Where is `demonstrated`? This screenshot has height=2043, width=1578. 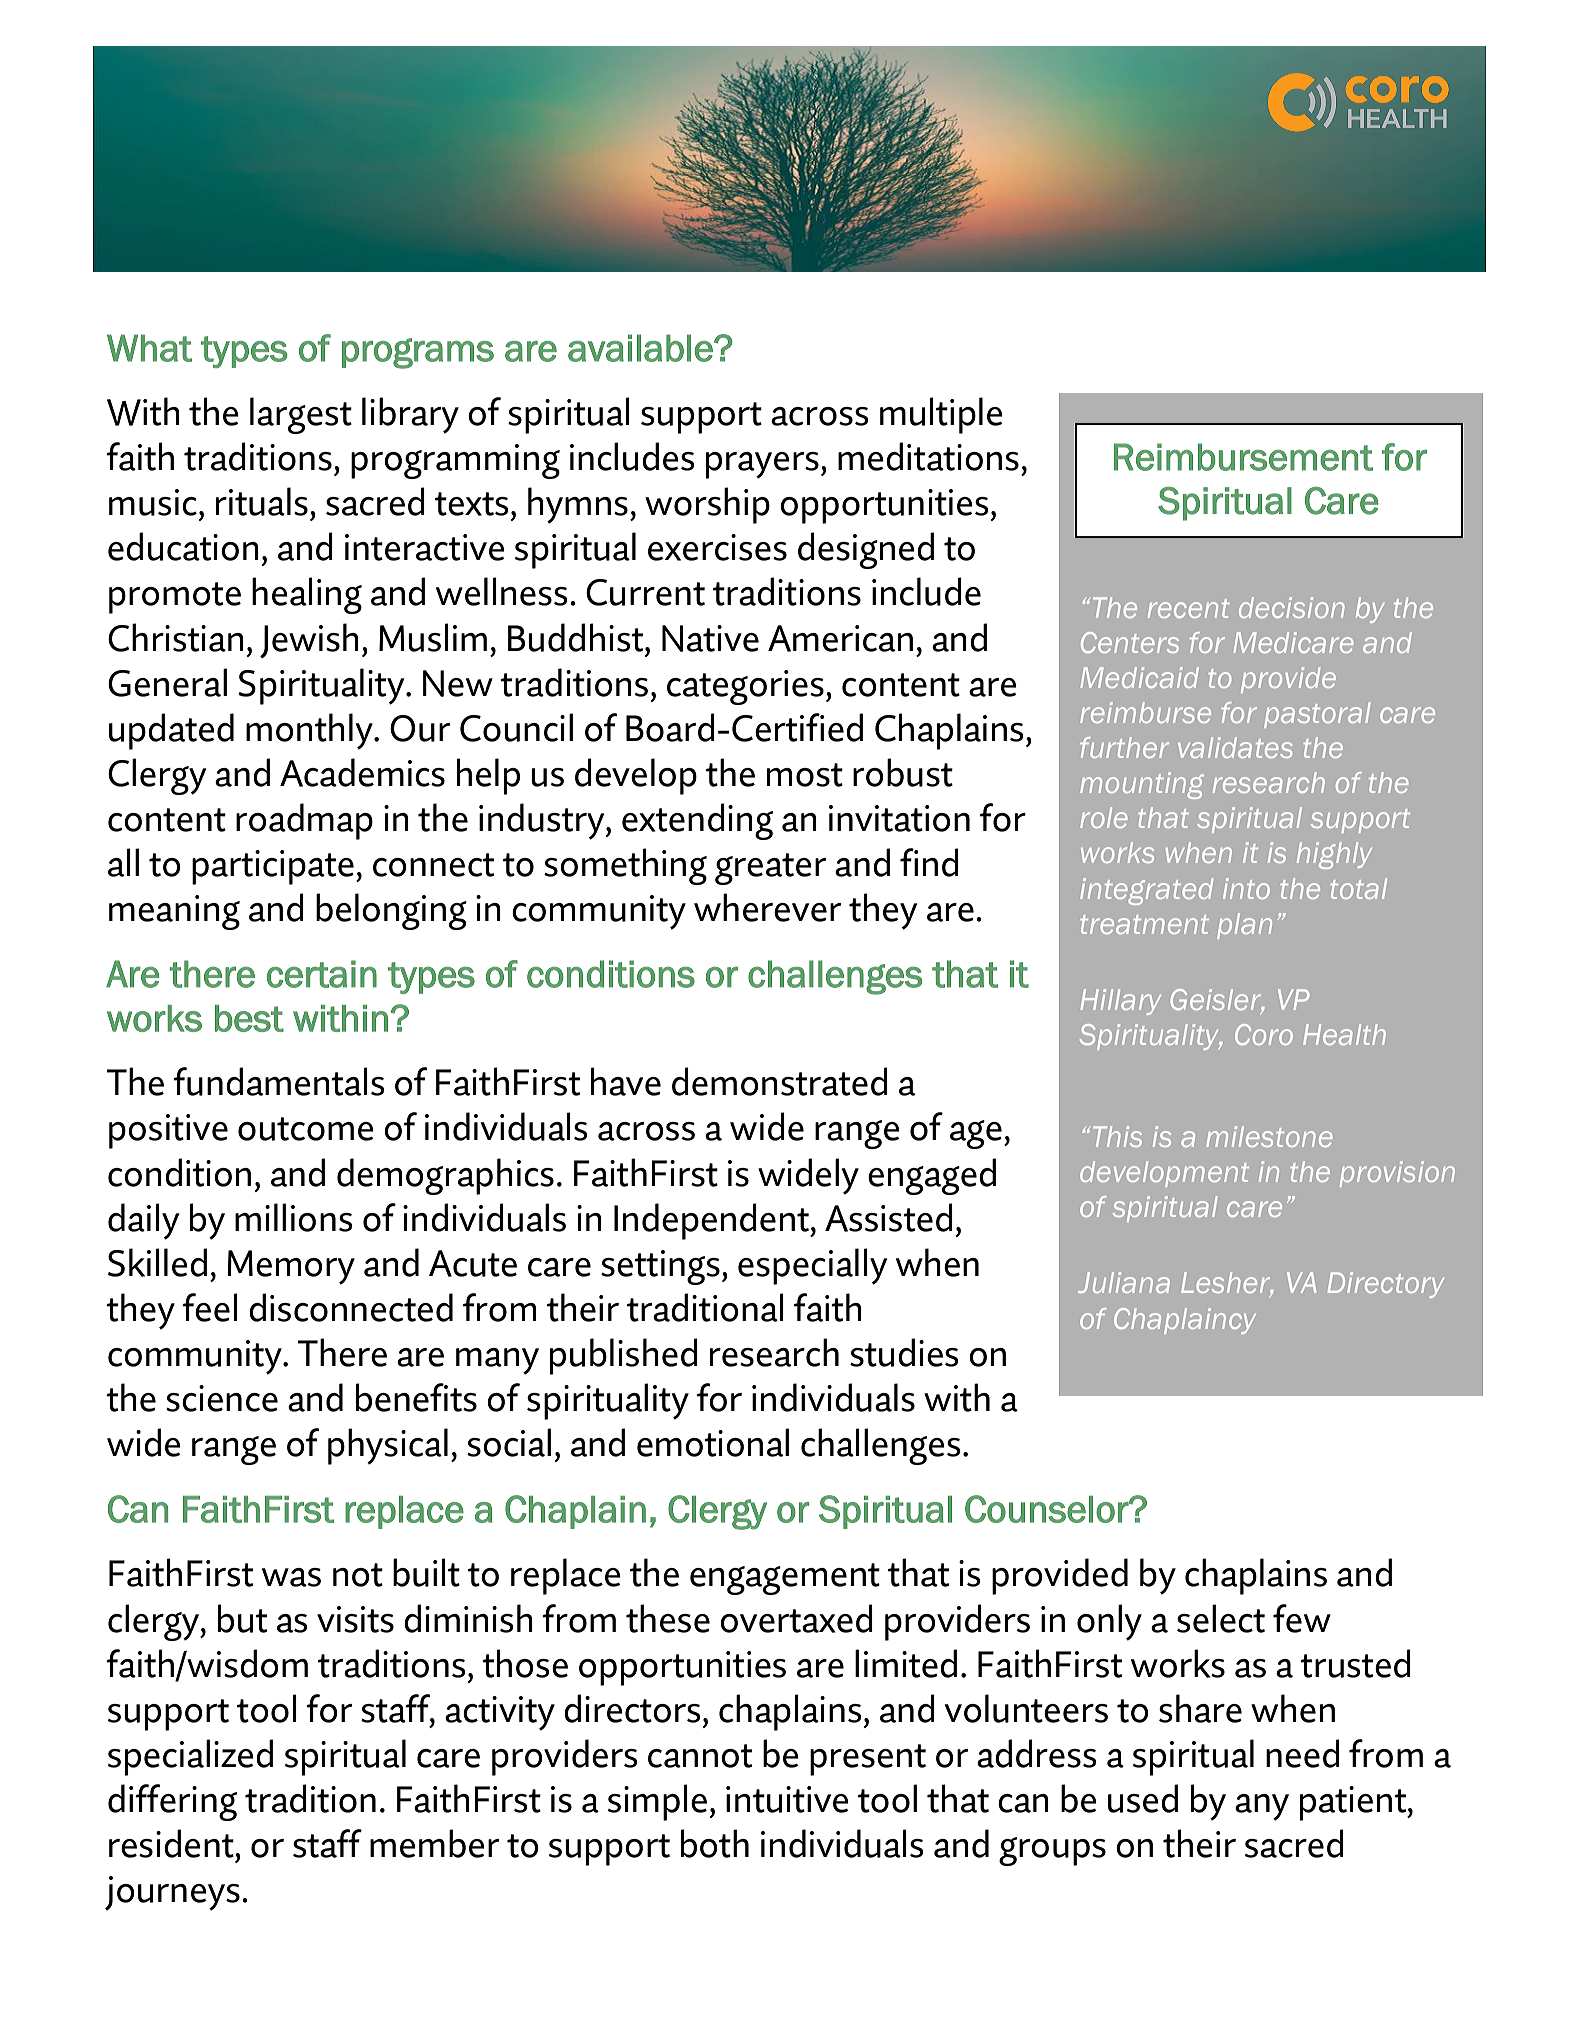 demonstrated is located at coordinates (780, 1081).
